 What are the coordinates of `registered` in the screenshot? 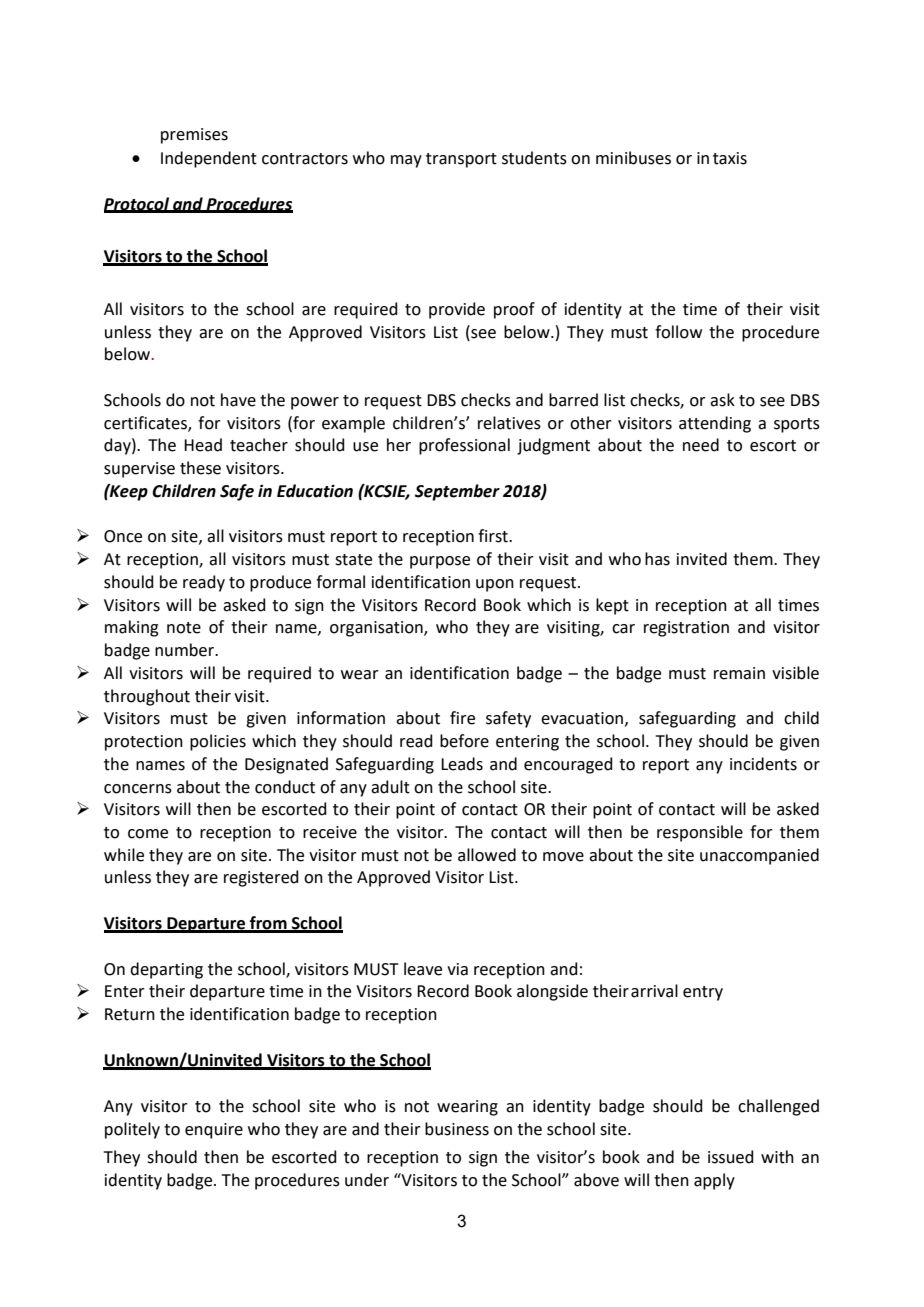 It's located at (261, 878).
